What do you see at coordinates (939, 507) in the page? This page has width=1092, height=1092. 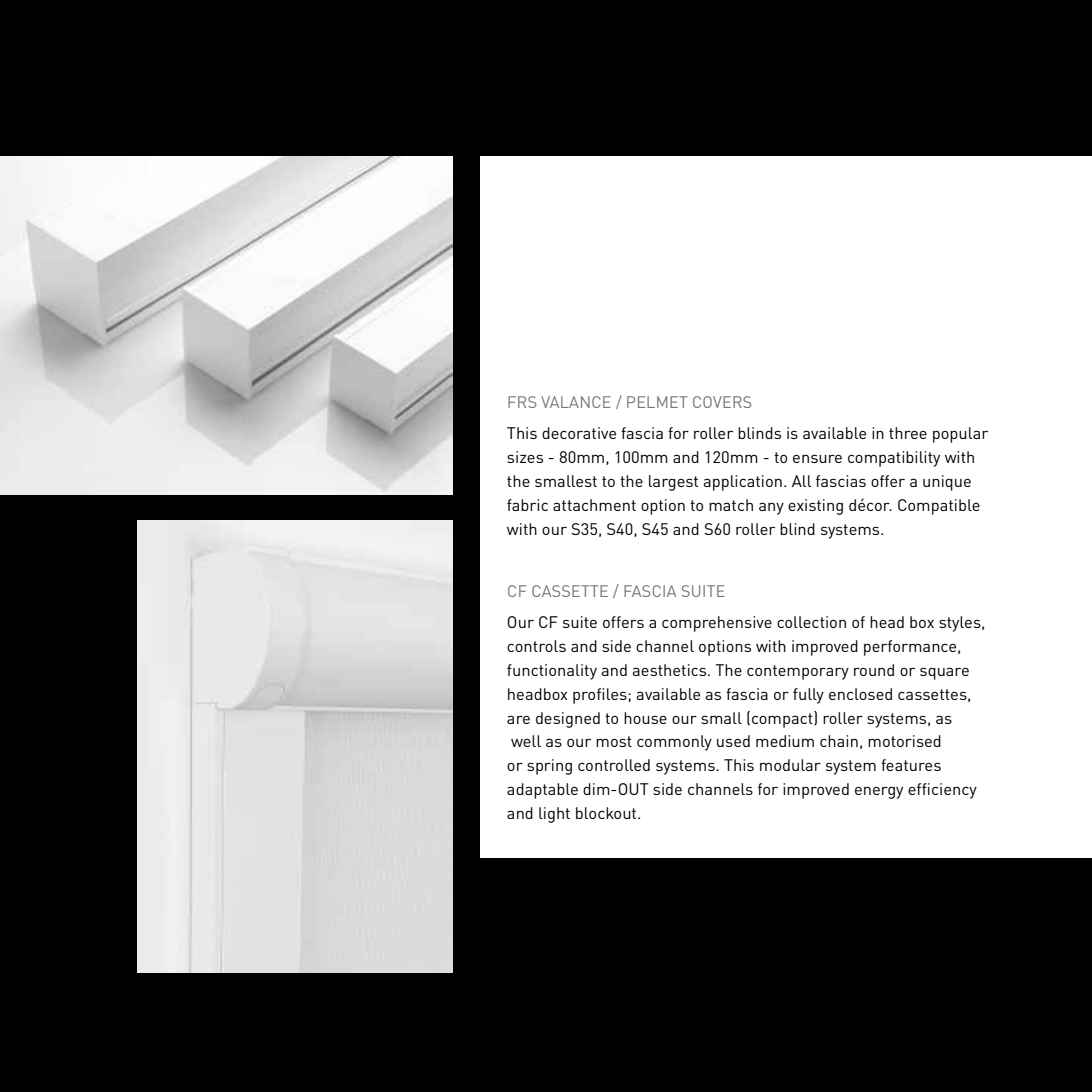 I see `Compatible` at bounding box center [939, 507].
